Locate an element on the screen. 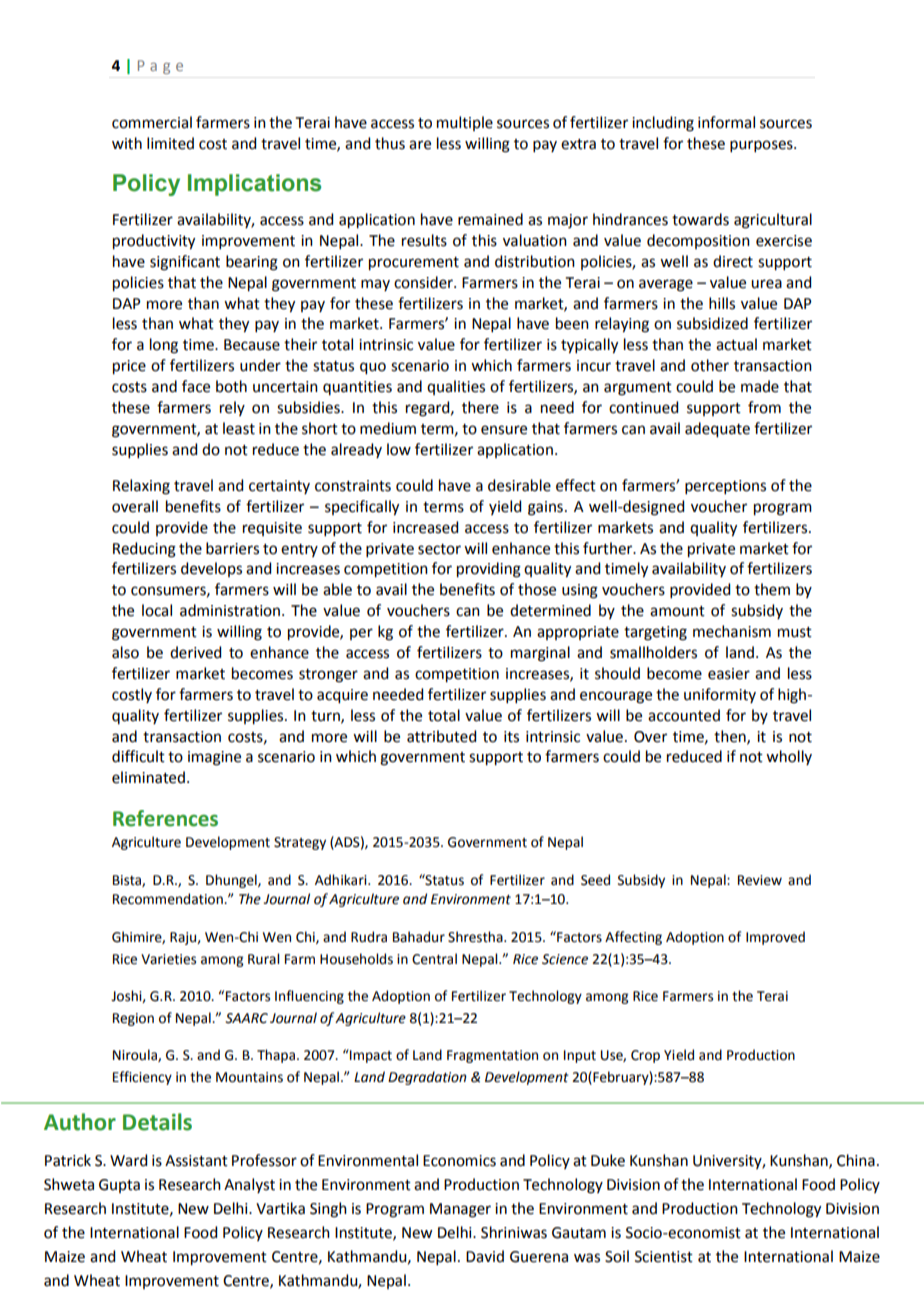 This screenshot has height=1308, width=924. Manager is located at coordinates (460, 1210).
